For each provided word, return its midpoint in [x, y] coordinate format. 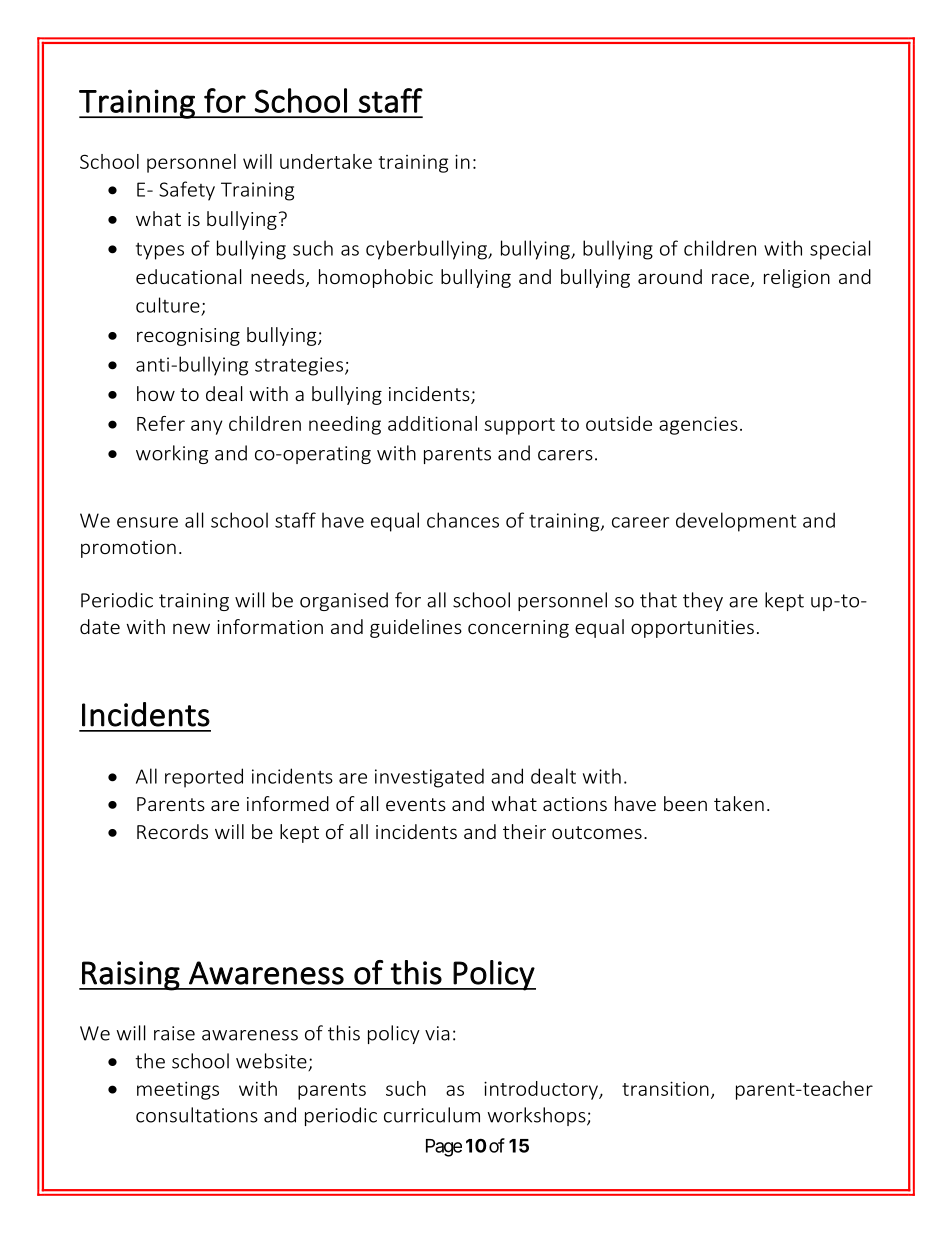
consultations [197, 1115]
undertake [326, 161]
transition [665, 1088]
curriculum [432, 1115]
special [840, 250]
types [160, 251]
